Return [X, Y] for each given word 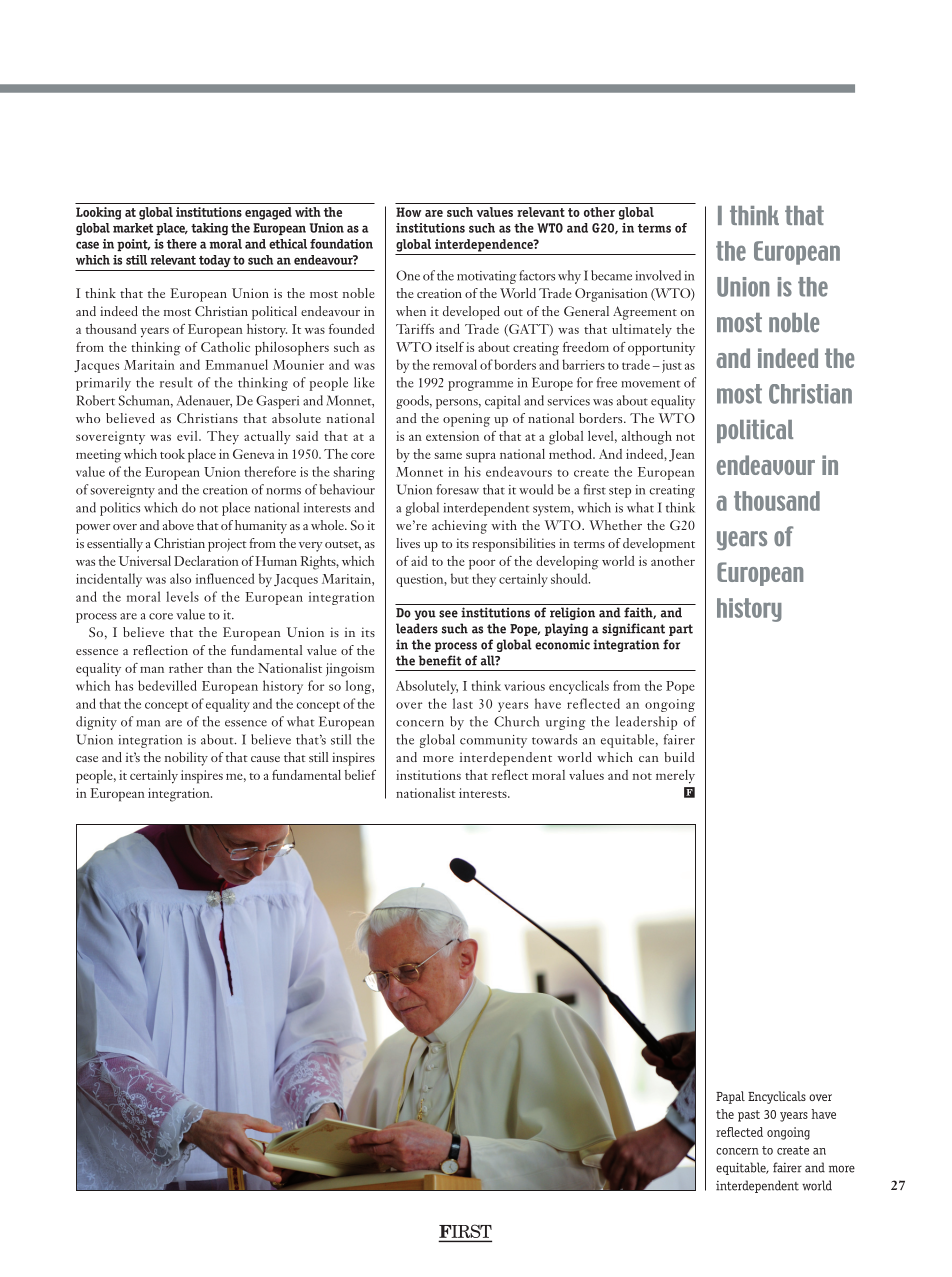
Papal [730, 1097]
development [659, 545]
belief [360, 775]
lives [408, 543]
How [408, 212]
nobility [186, 759]
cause [265, 759]
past [749, 1116]
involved [658, 275]
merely [675, 777]
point [133, 245]
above [178, 525]
